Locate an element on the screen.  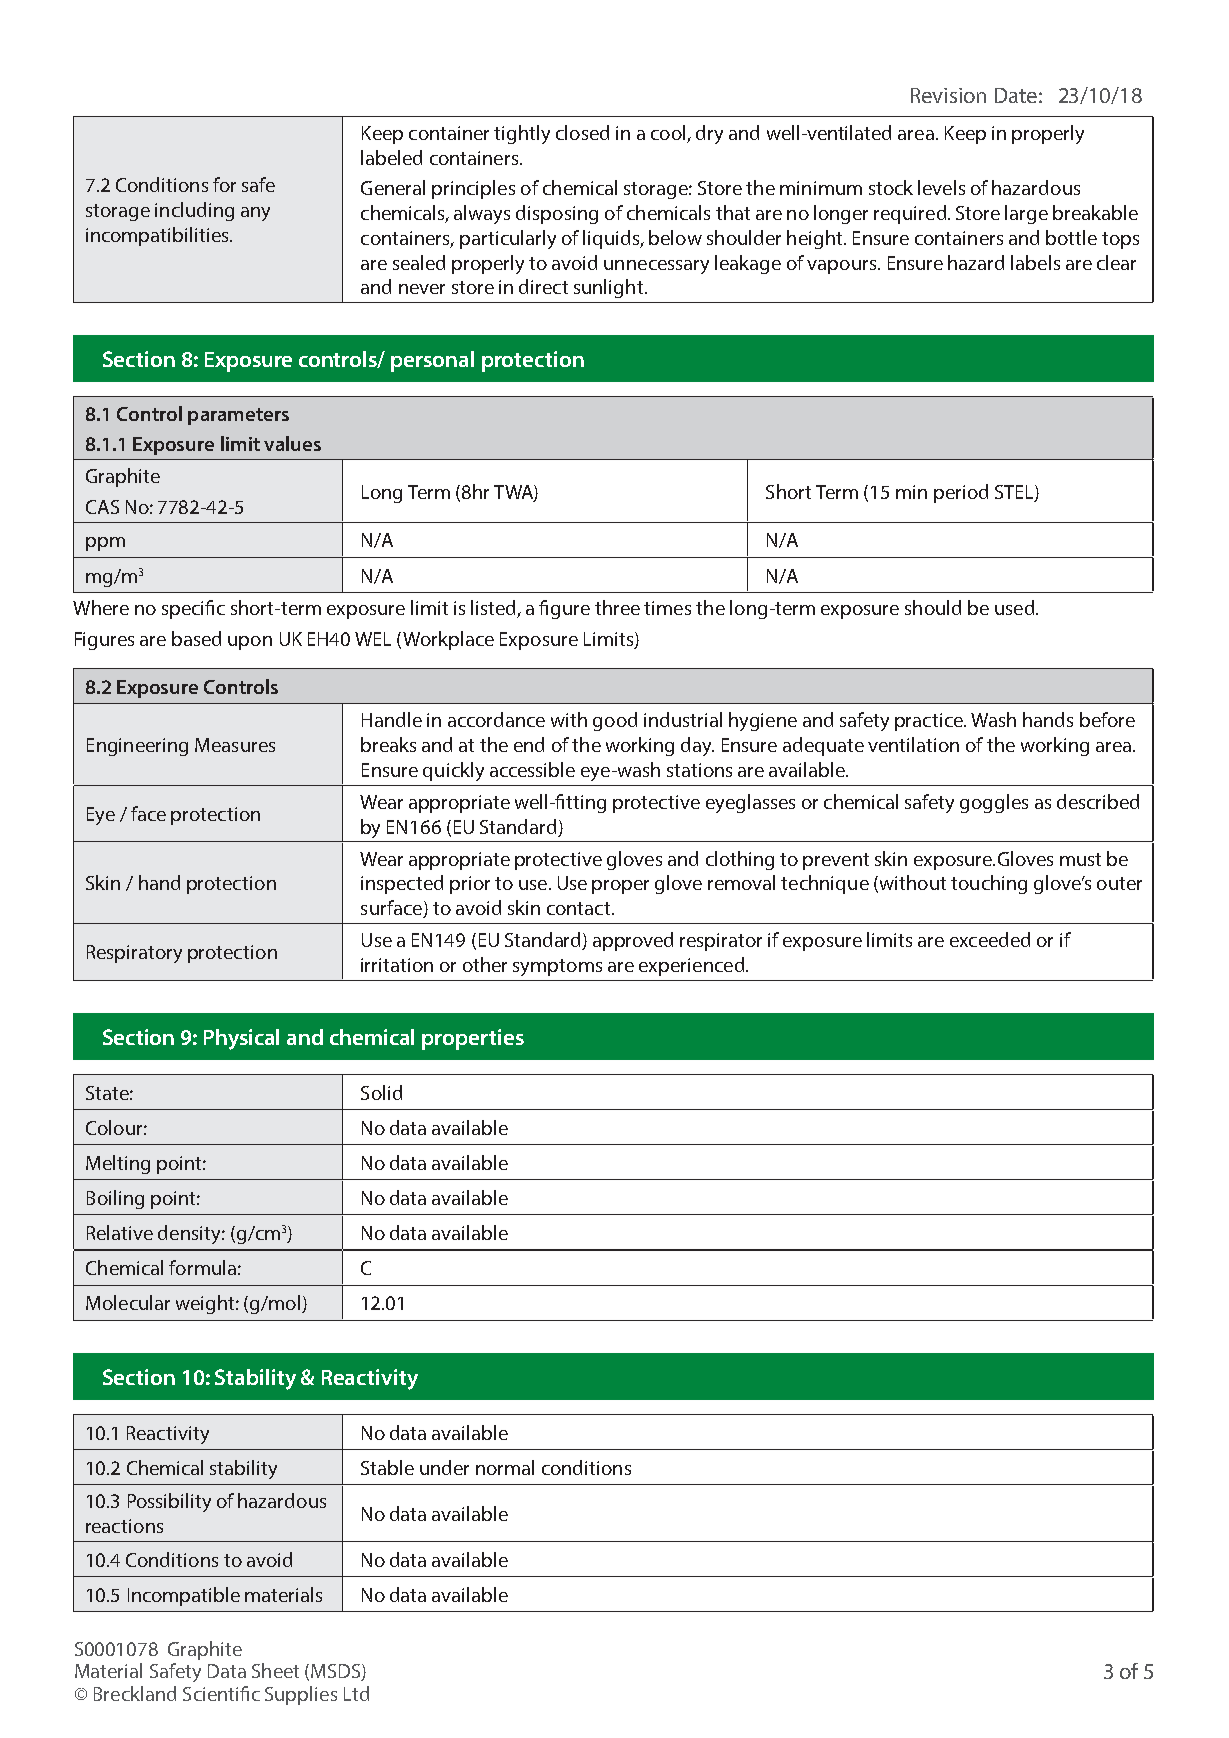
Physical is located at coordinates (241, 1039).
